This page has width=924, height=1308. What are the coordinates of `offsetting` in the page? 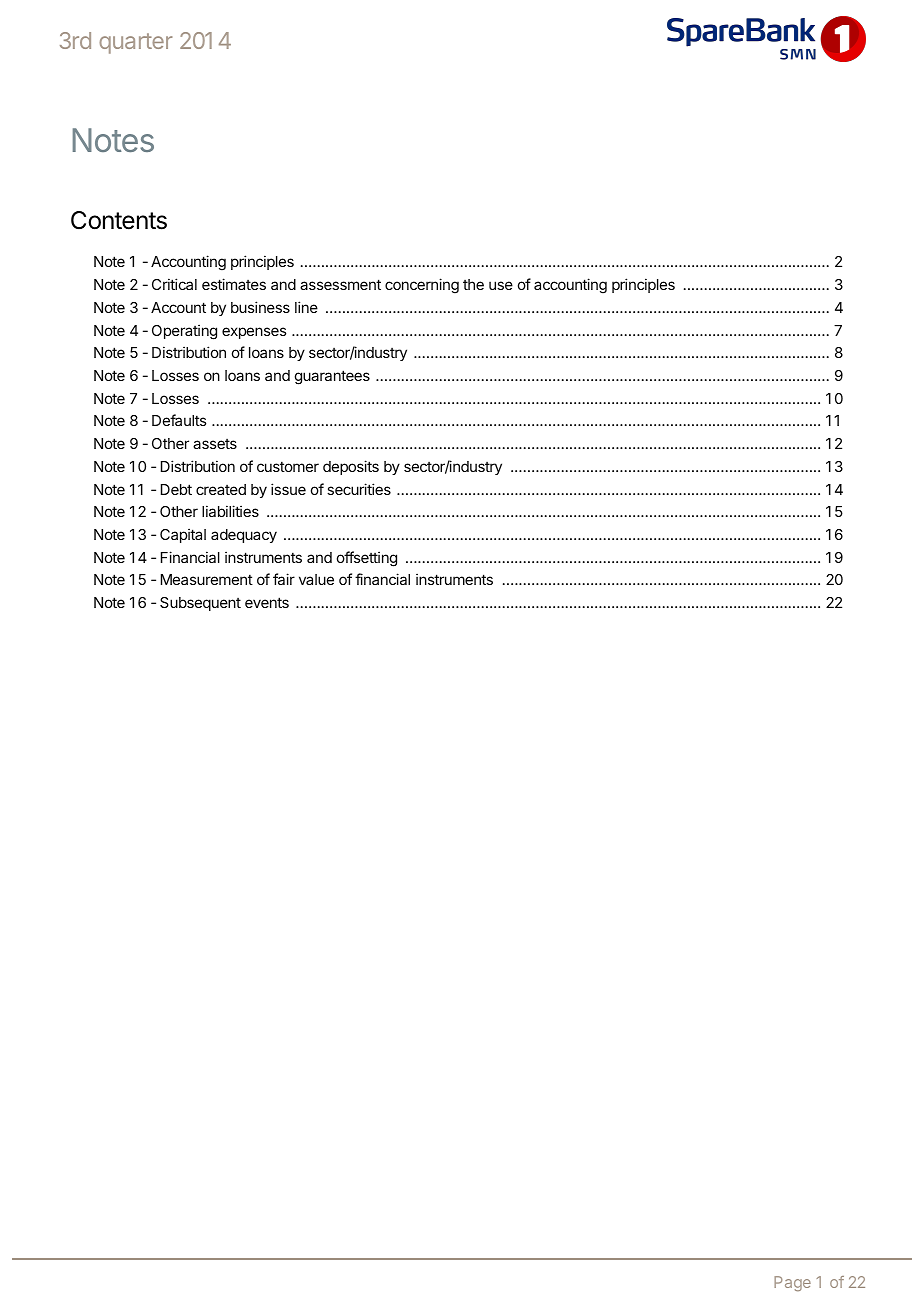 It's located at (367, 559).
